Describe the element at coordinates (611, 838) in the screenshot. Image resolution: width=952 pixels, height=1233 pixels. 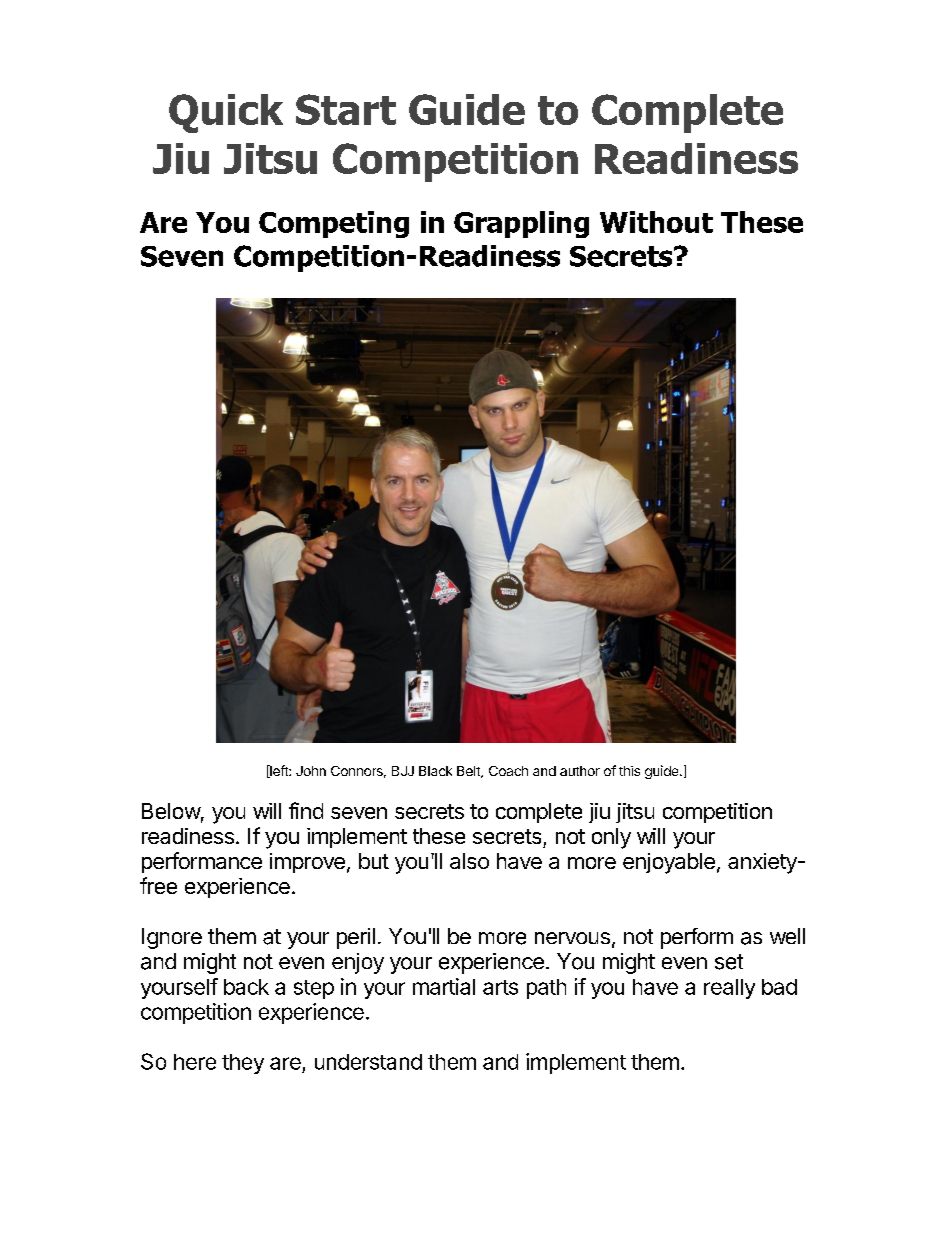
I see `only` at that location.
